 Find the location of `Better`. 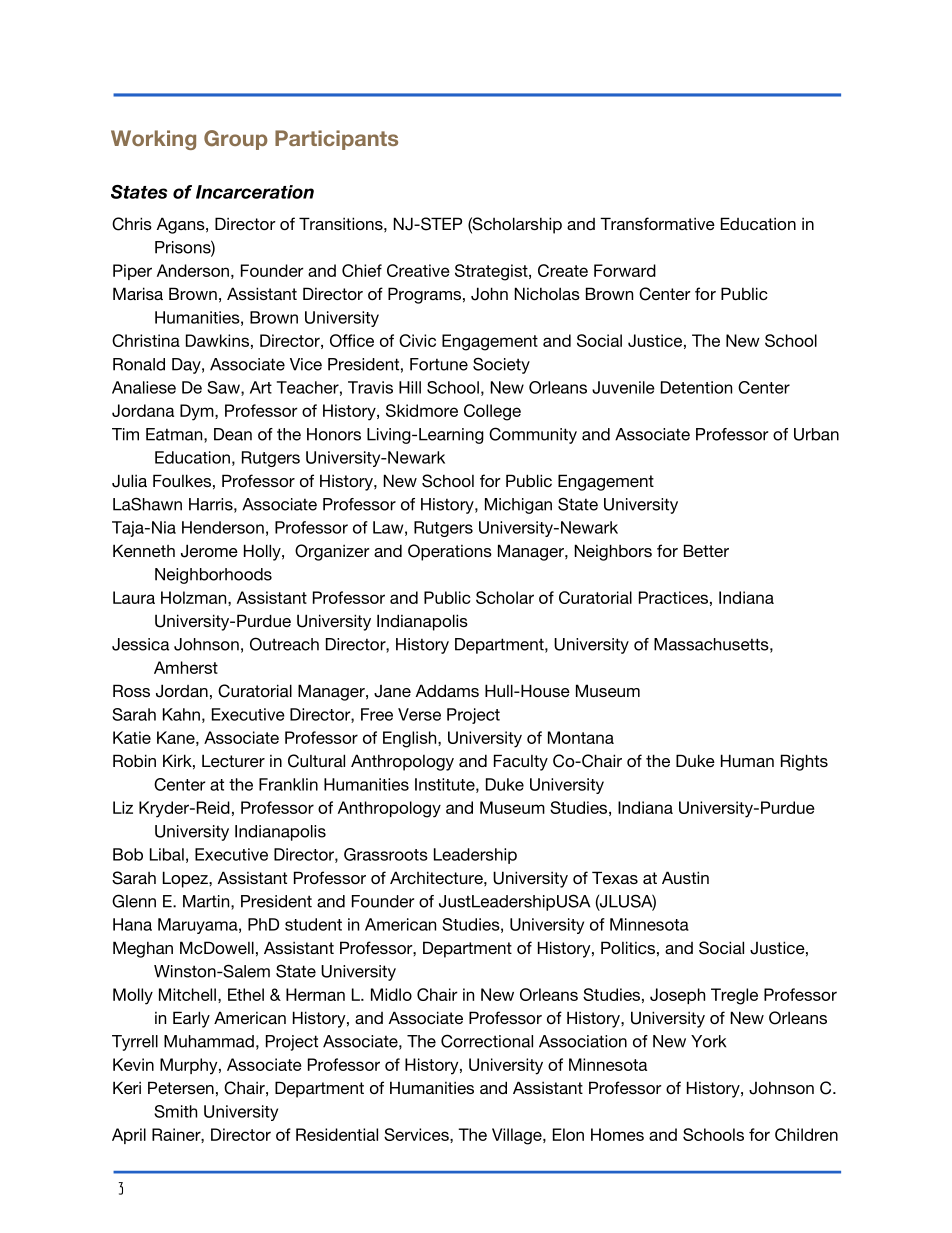

Better is located at coordinates (706, 550).
